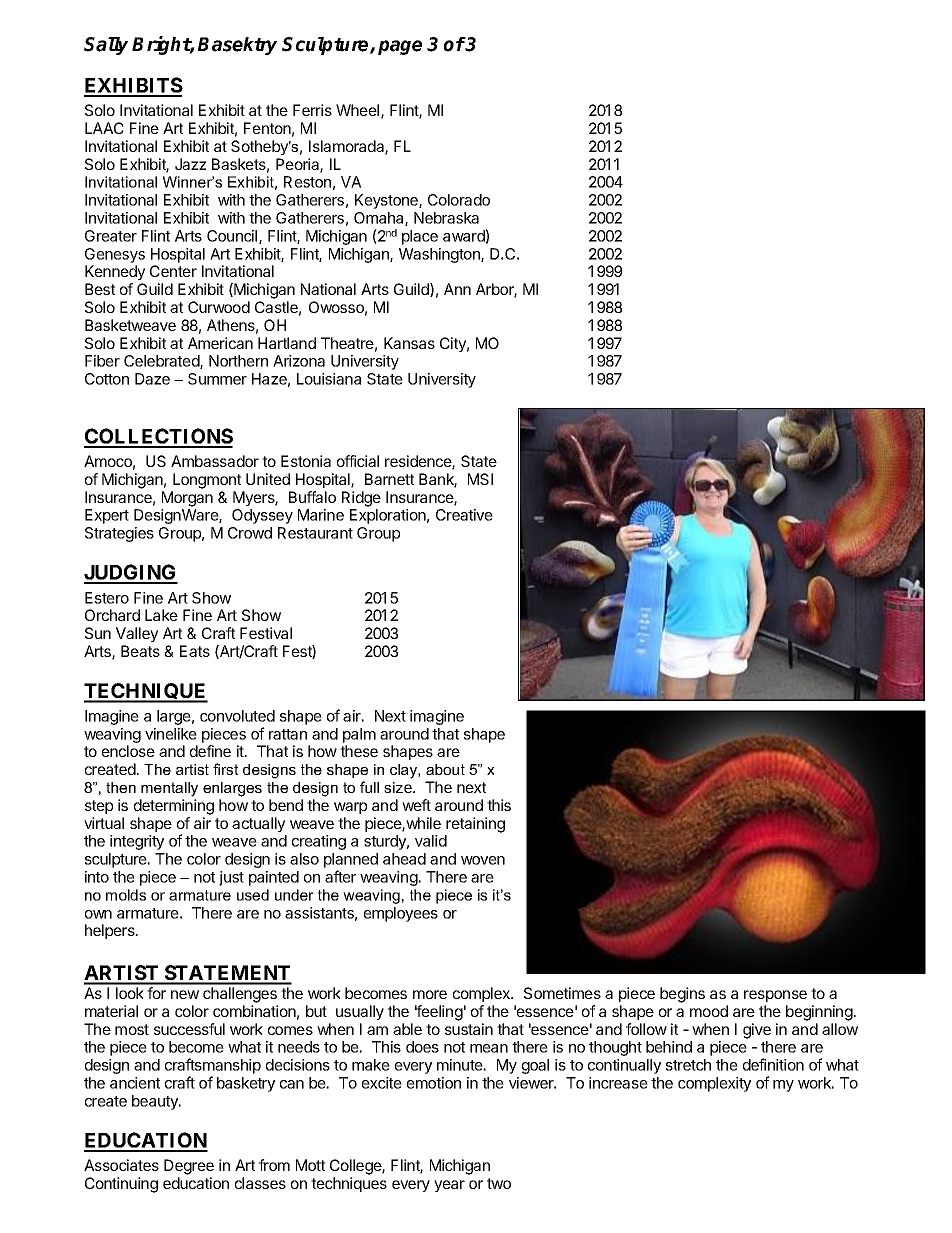 The image size is (952, 1233). What do you see at coordinates (446, 218) in the document?
I see `Nebraska` at bounding box center [446, 218].
